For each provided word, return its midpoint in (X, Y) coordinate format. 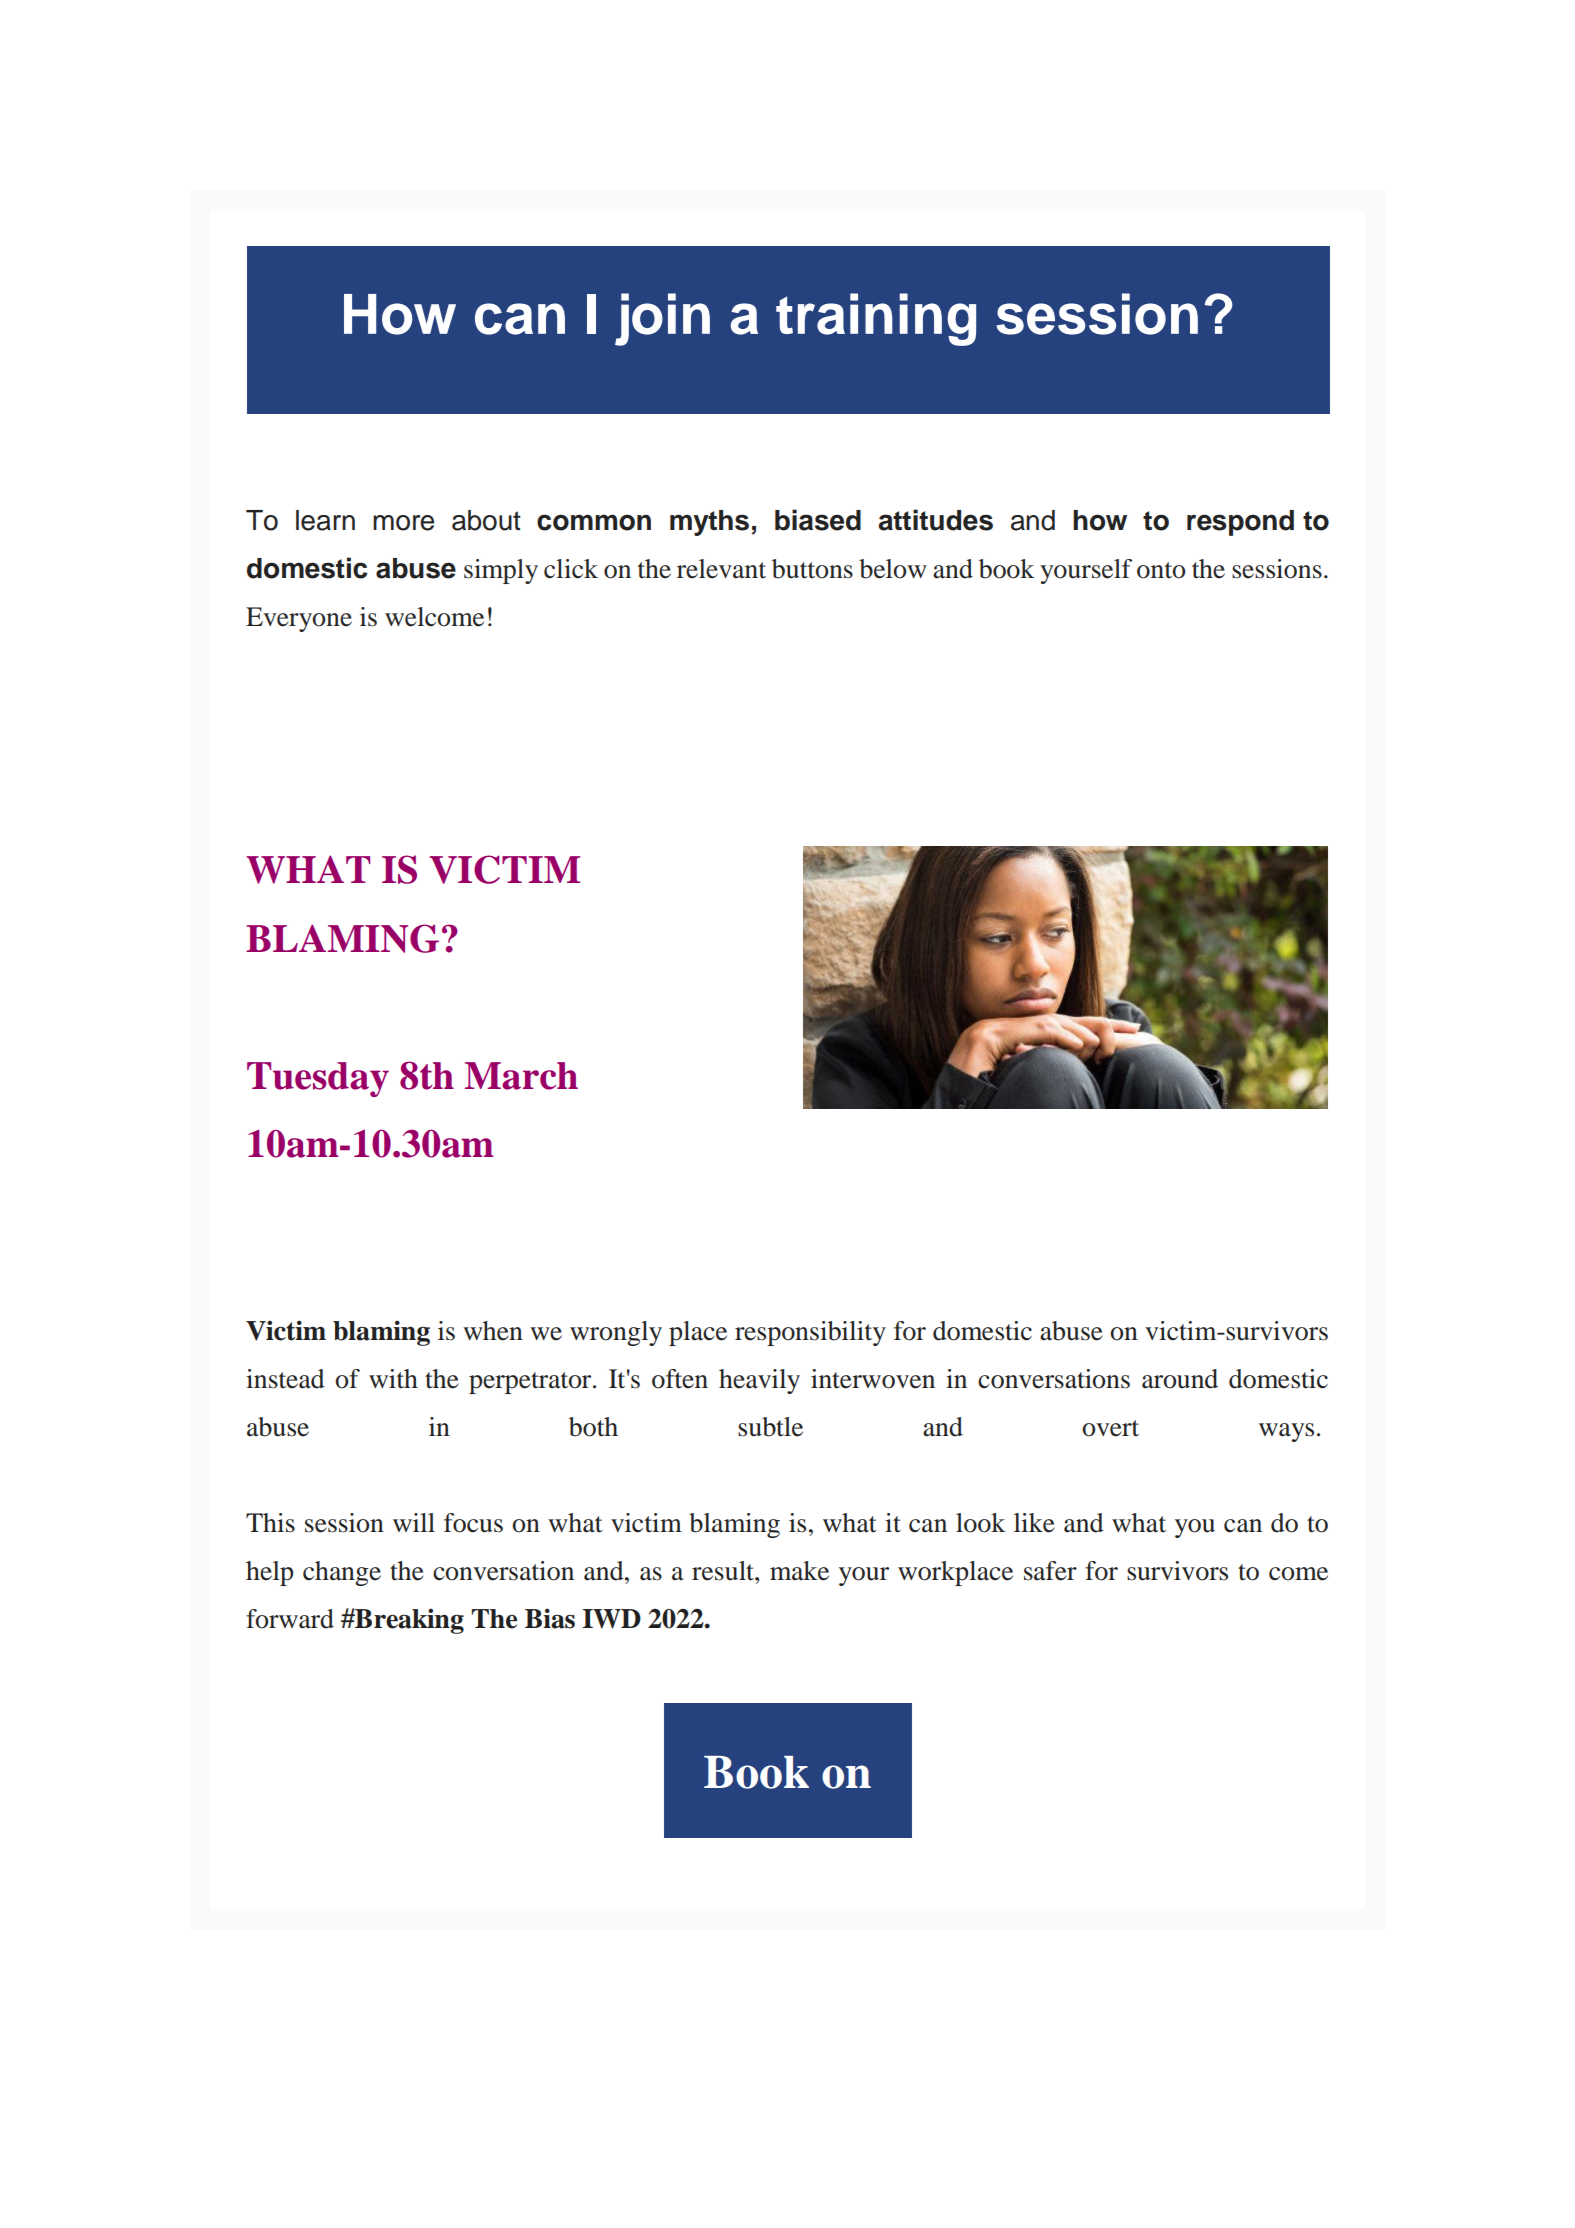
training (876, 319)
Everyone (299, 619)
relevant (721, 569)
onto (1161, 570)
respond (1240, 523)
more (403, 523)
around (1180, 1379)
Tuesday (318, 1079)
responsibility (810, 1333)
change (342, 1573)
